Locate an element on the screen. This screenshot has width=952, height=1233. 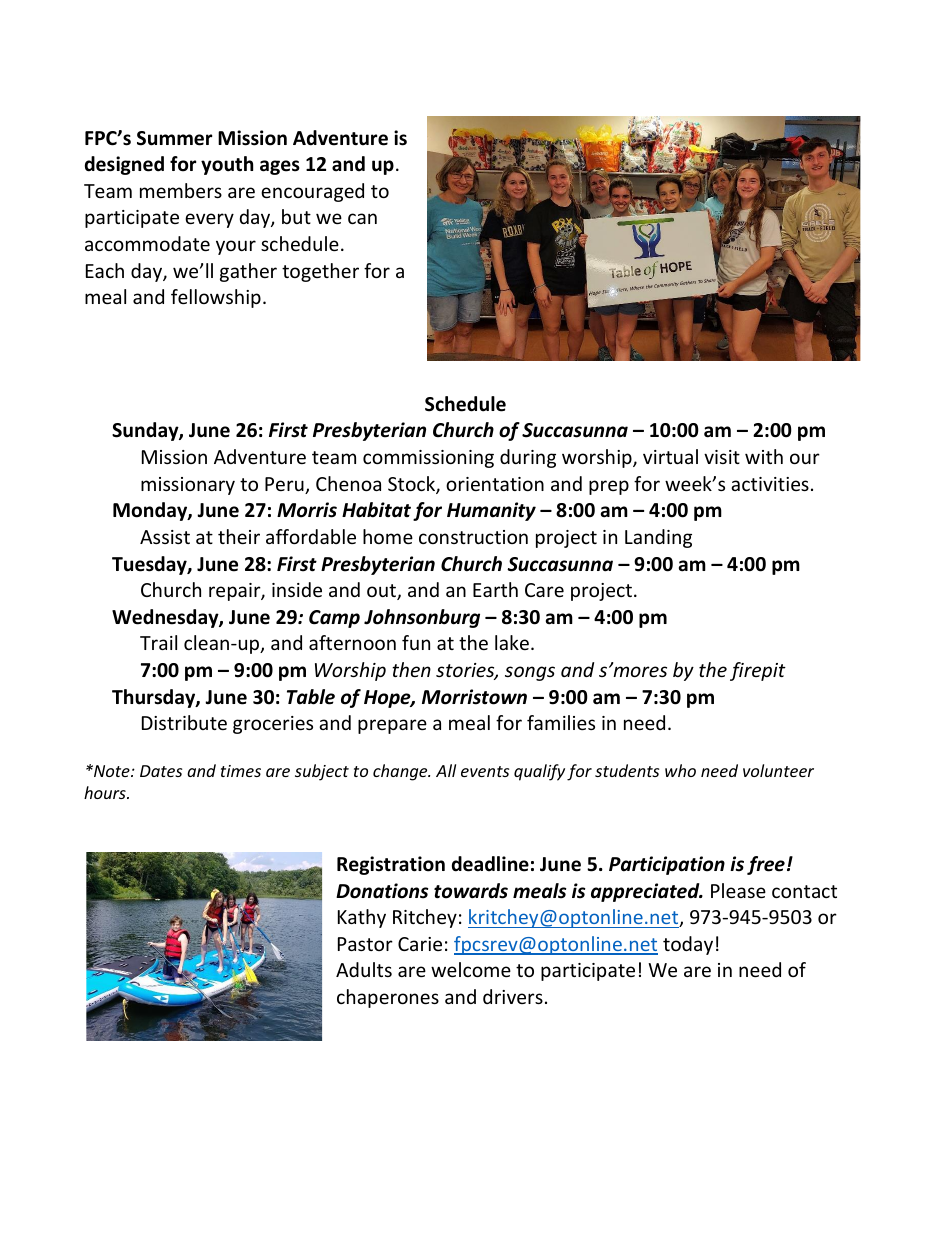
can is located at coordinates (362, 218).
